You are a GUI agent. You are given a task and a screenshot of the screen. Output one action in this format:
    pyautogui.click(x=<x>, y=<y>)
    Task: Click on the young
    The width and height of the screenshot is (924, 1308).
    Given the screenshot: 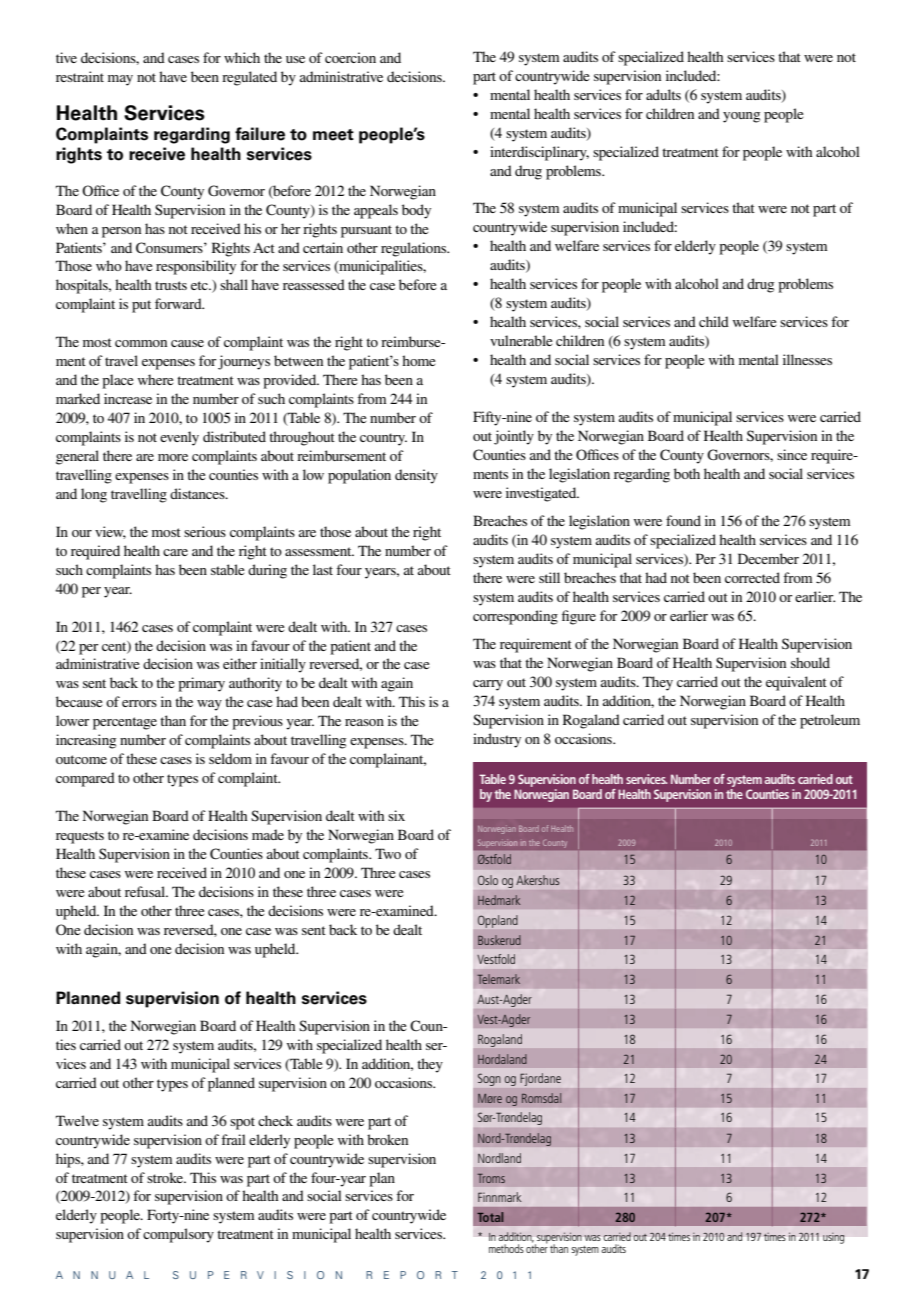 What is the action you would take?
    pyautogui.click(x=741, y=117)
